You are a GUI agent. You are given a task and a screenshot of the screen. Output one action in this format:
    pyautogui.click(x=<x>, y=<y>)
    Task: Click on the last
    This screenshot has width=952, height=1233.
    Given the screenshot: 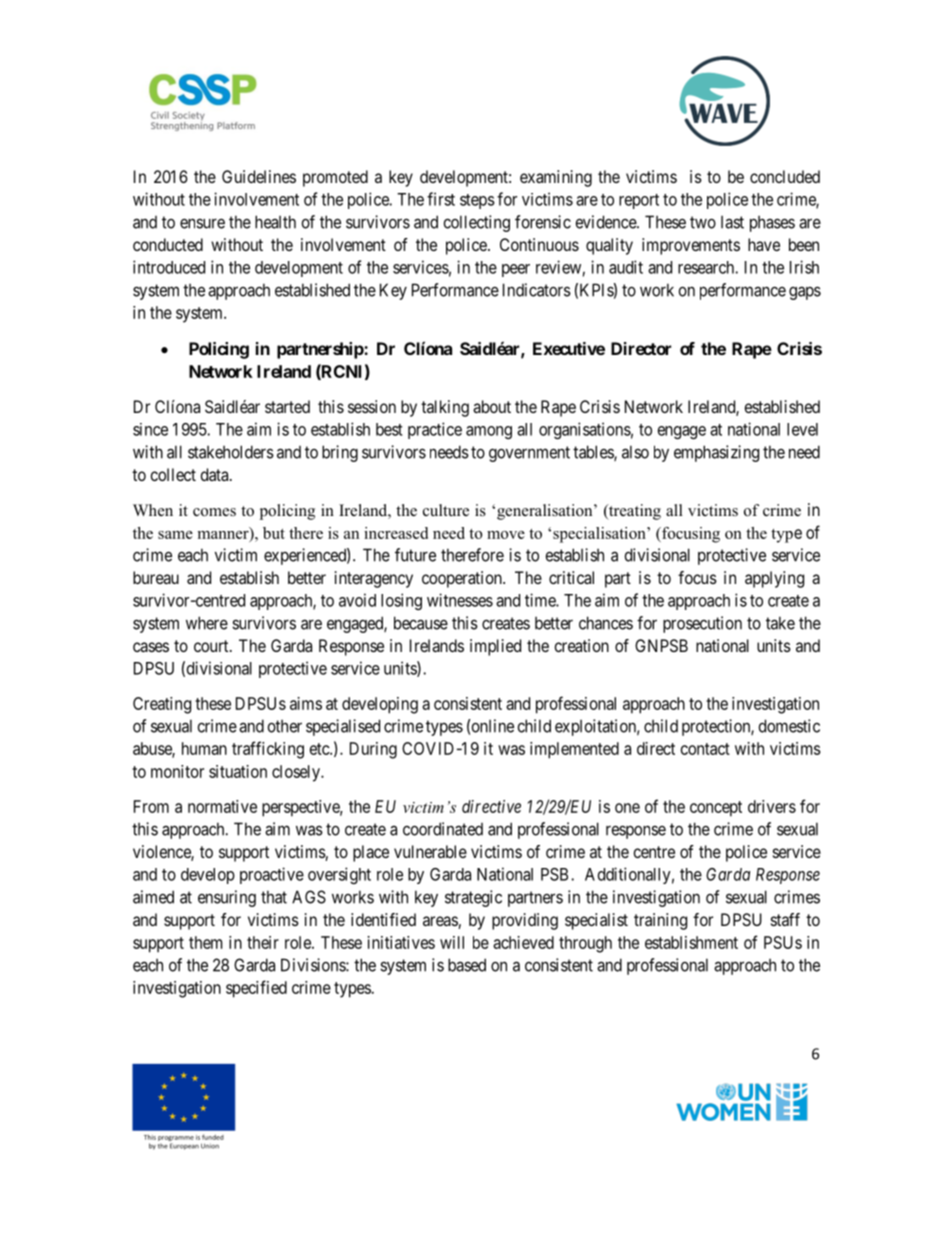 What is the action you would take?
    pyautogui.click(x=732, y=222)
